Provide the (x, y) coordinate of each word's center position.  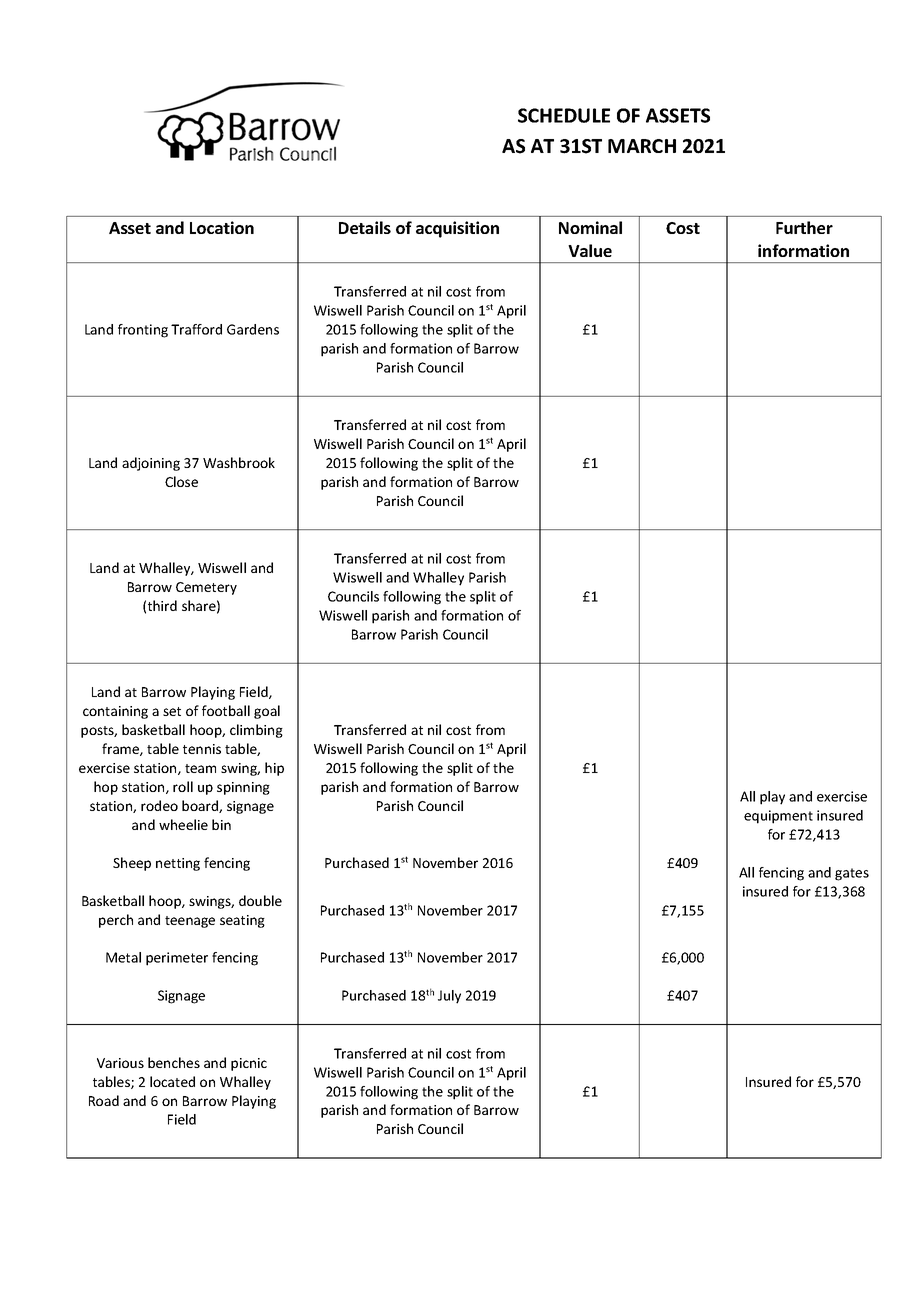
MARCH (642, 146)
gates (852, 874)
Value (590, 250)
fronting (143, 331)
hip (274, 769)
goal (267, 712)
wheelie (183, 824)
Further (804, 227)
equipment (778, 817)
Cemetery (206, 588)
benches (174, 1062)
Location (222, 227)
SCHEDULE (564, 115)
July (449, 997)
